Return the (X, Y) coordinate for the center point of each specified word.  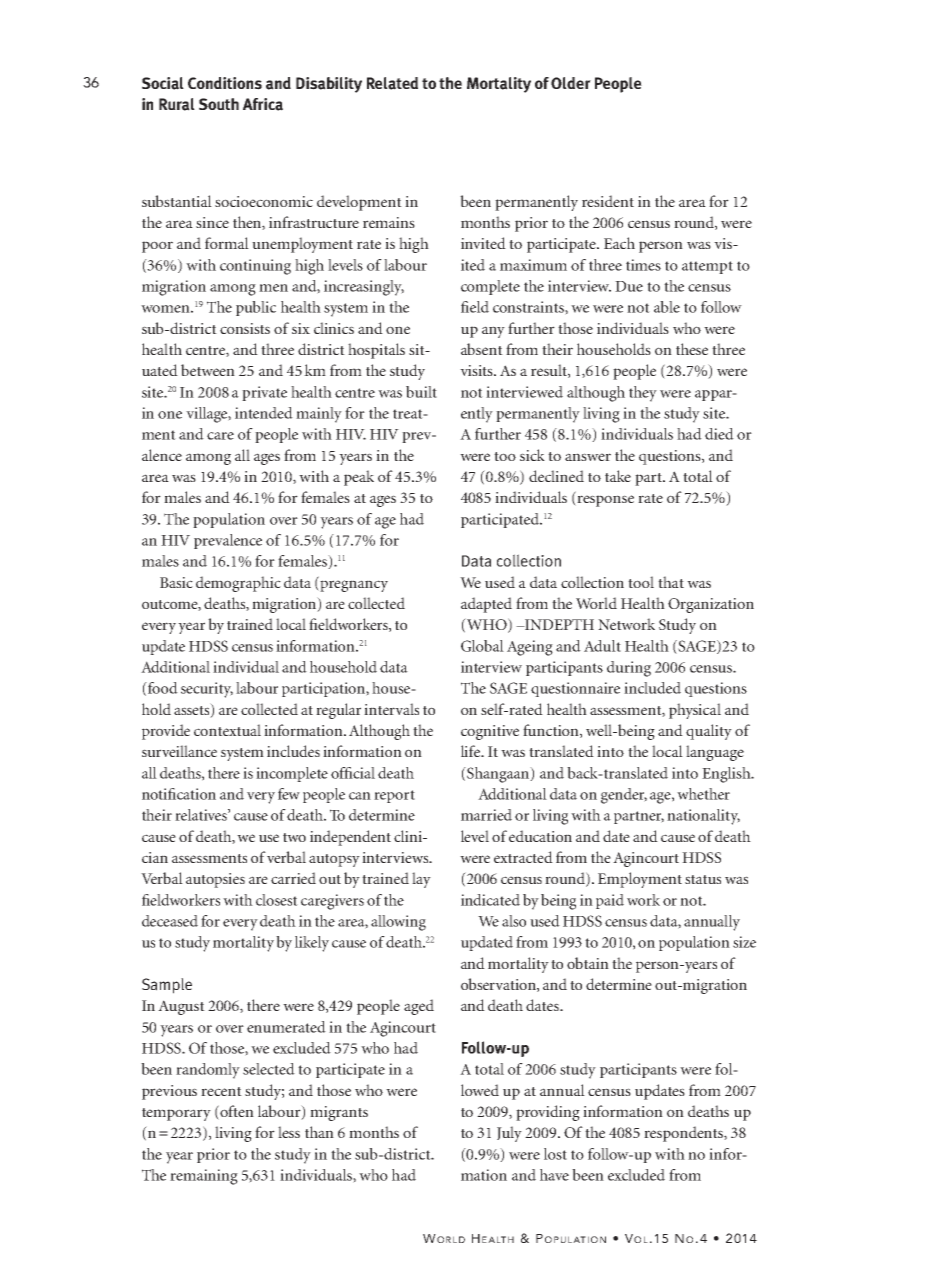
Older (571, 83)
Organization (711, 605)
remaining (204, 1177)
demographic (238, 584)
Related (392, 83)
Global (482, 646)
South (219, 104)
